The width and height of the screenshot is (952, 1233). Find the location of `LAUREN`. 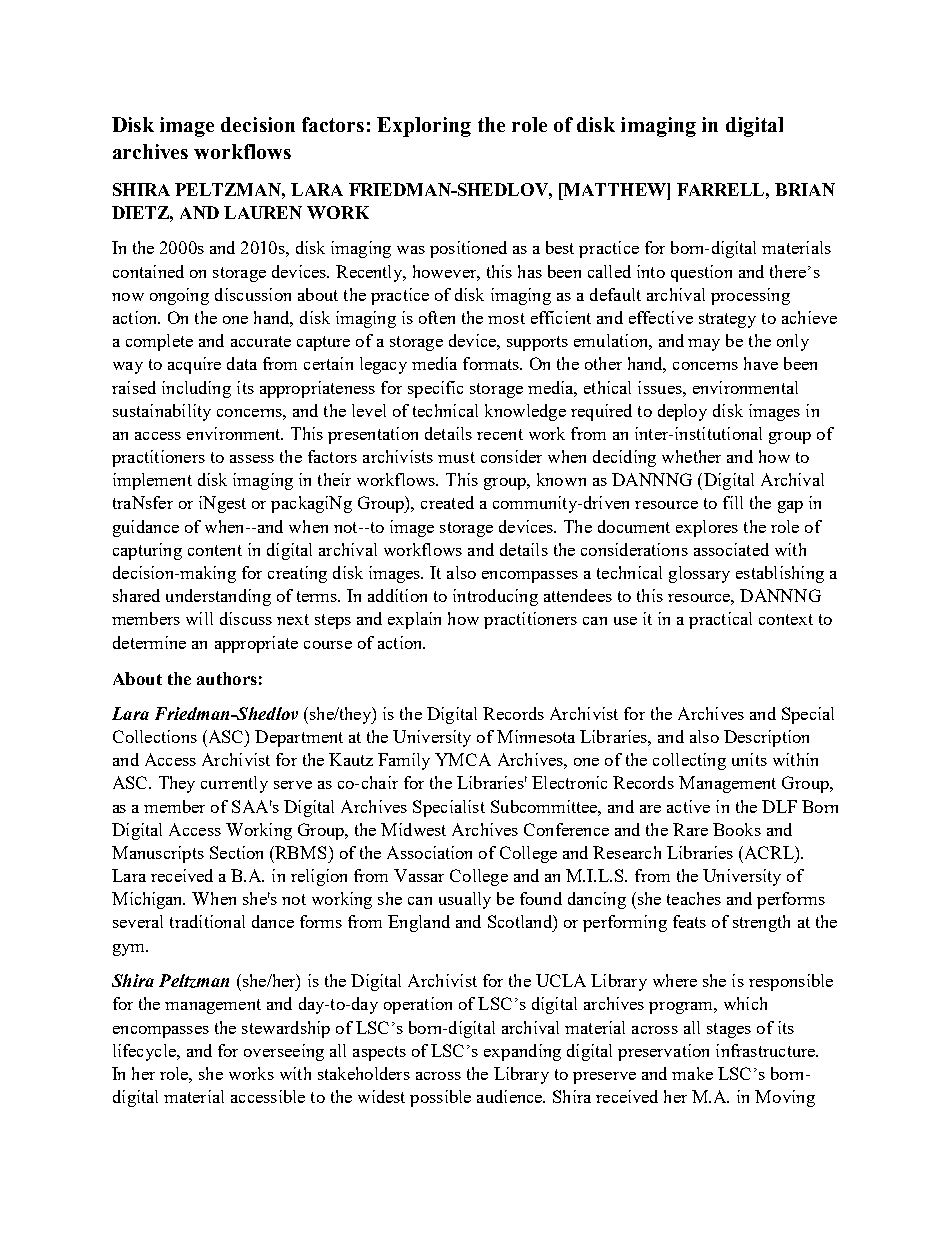

LAUREN is located at coordinates (263, 212).
